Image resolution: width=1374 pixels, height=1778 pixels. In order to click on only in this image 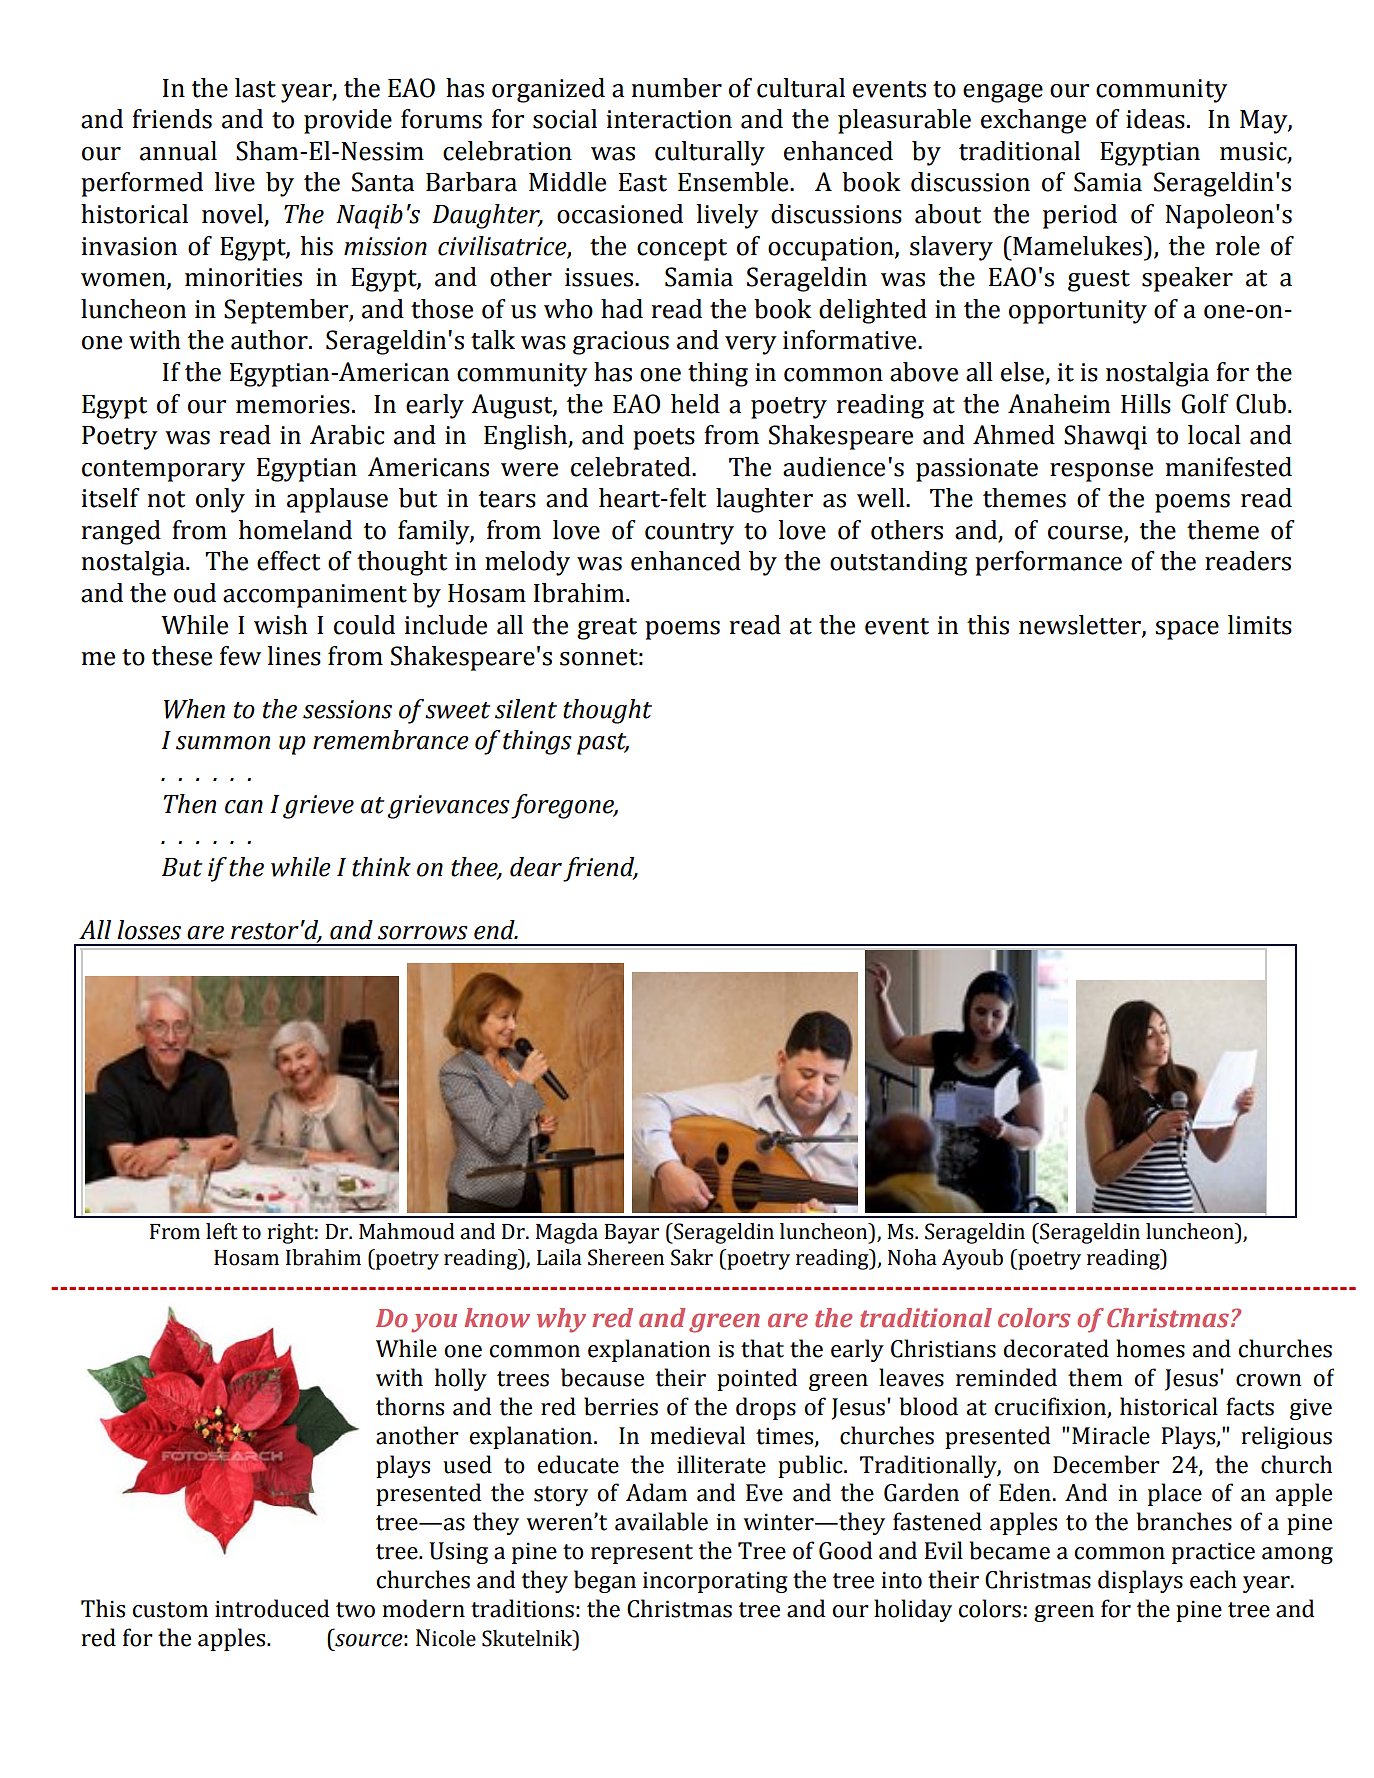, I will do `click(220, 500)`.
